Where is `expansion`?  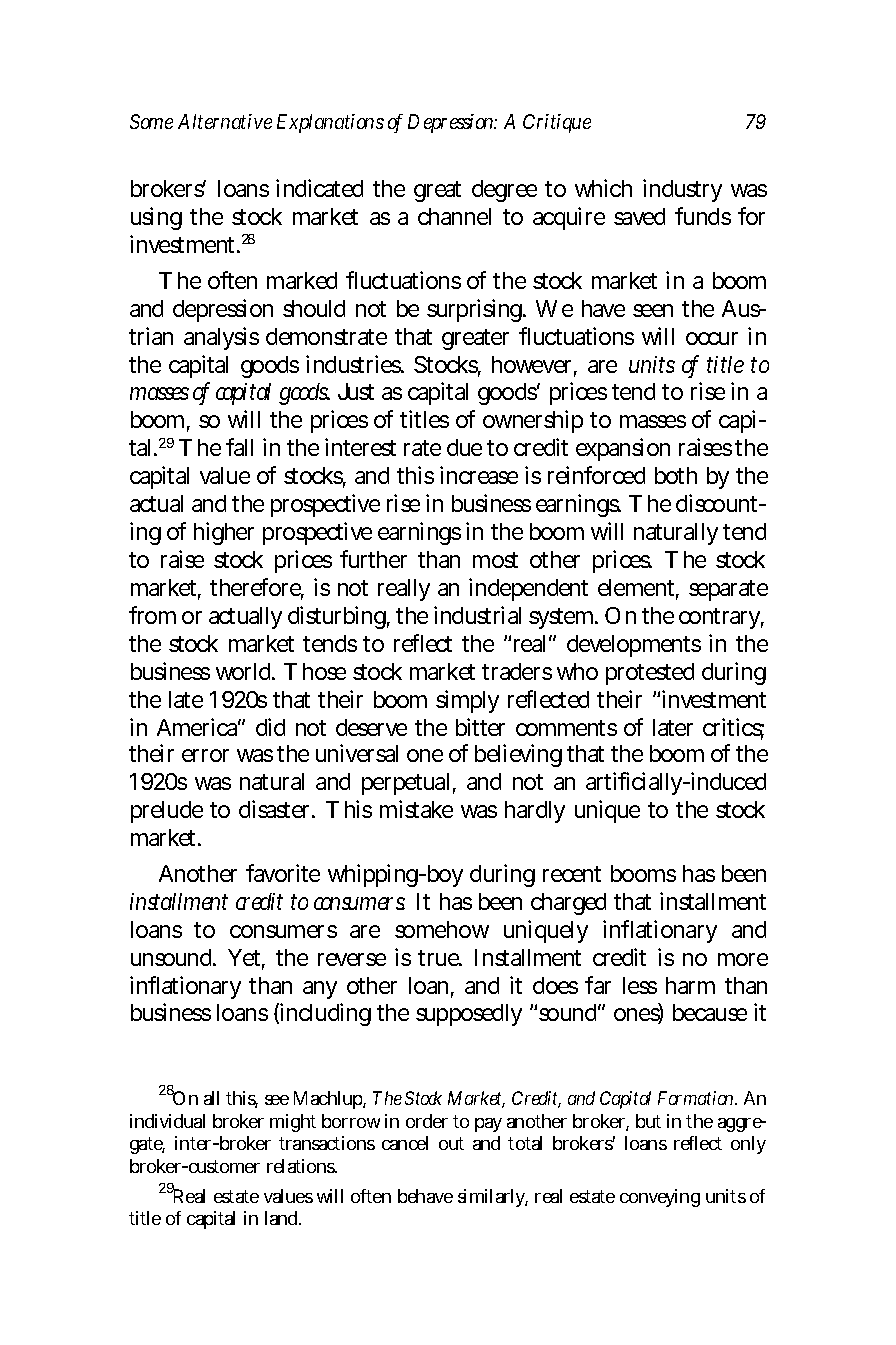 expansion is located at coordinates (623, 449).
